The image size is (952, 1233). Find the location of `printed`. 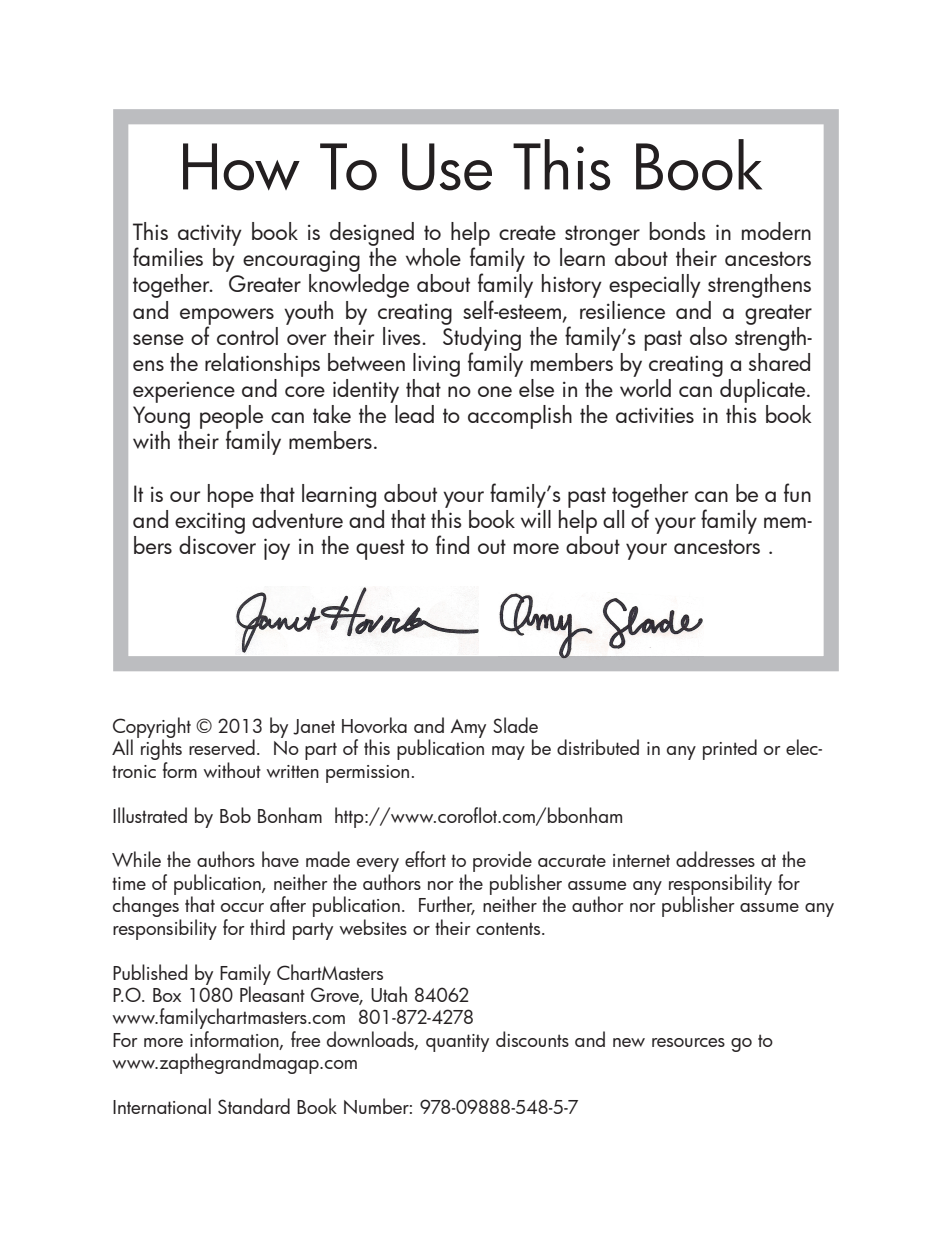

printed is located at coordinates (730, 749).
